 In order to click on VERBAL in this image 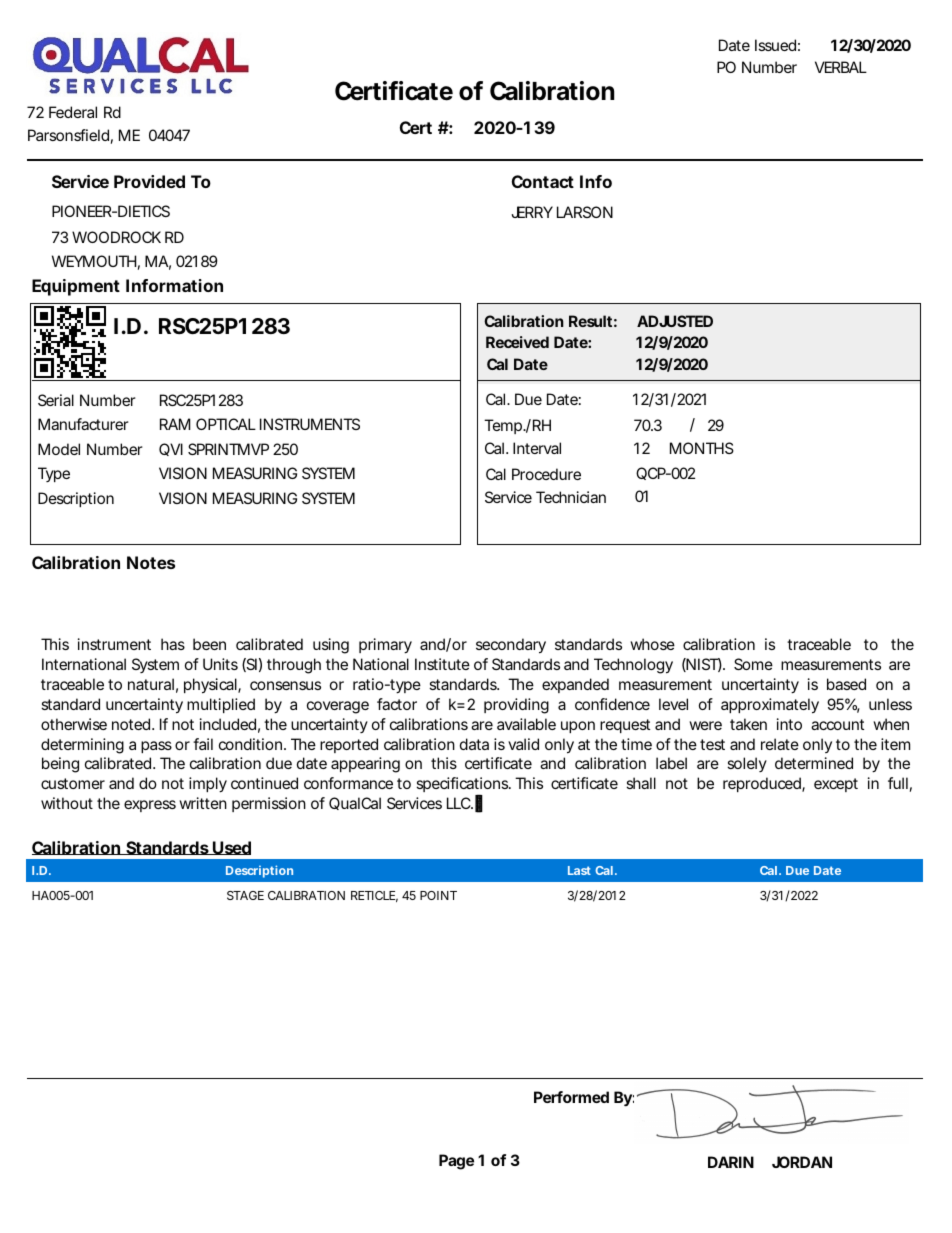, I will do `click(841, 67)`.
